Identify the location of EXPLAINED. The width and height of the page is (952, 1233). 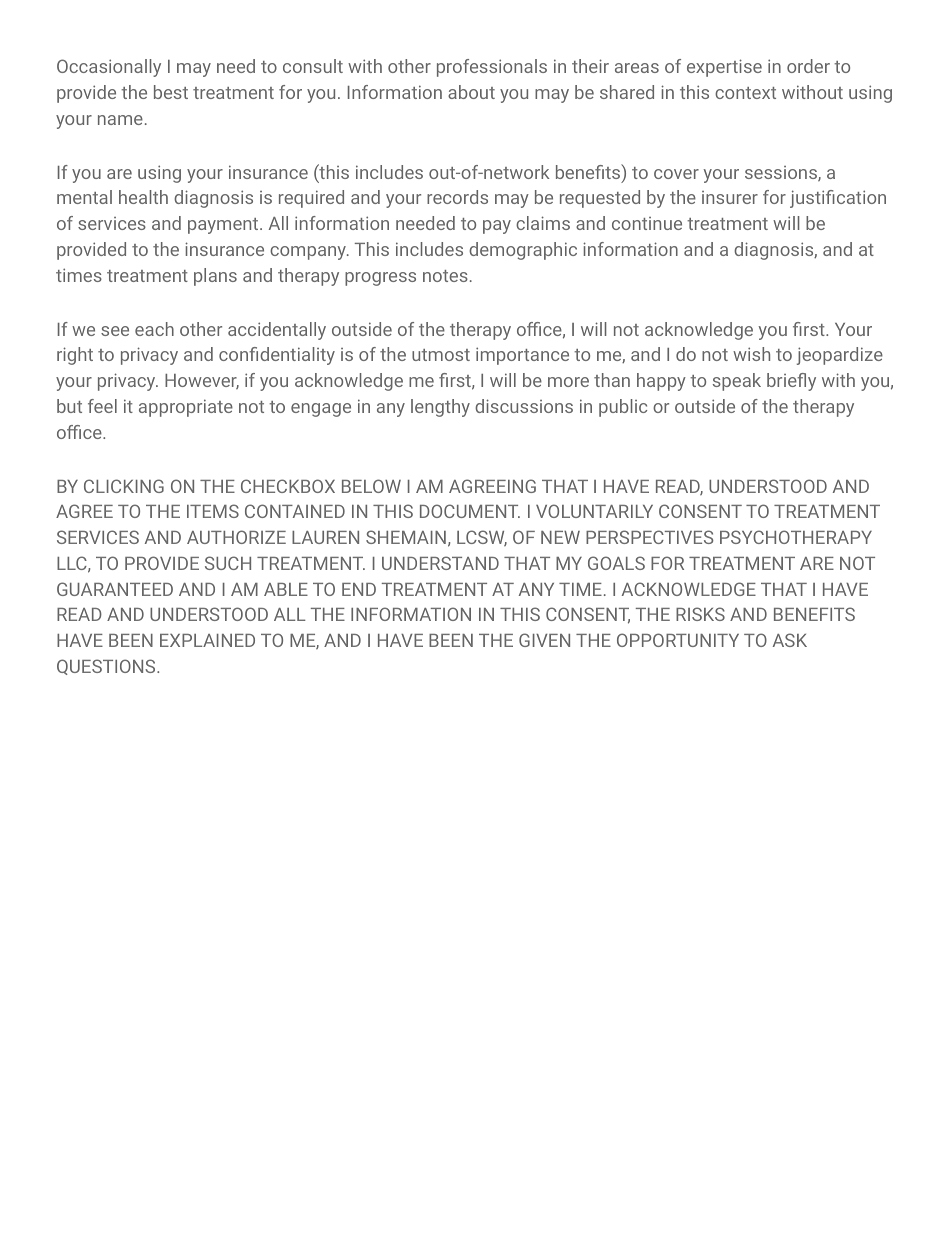
(207, 640).
